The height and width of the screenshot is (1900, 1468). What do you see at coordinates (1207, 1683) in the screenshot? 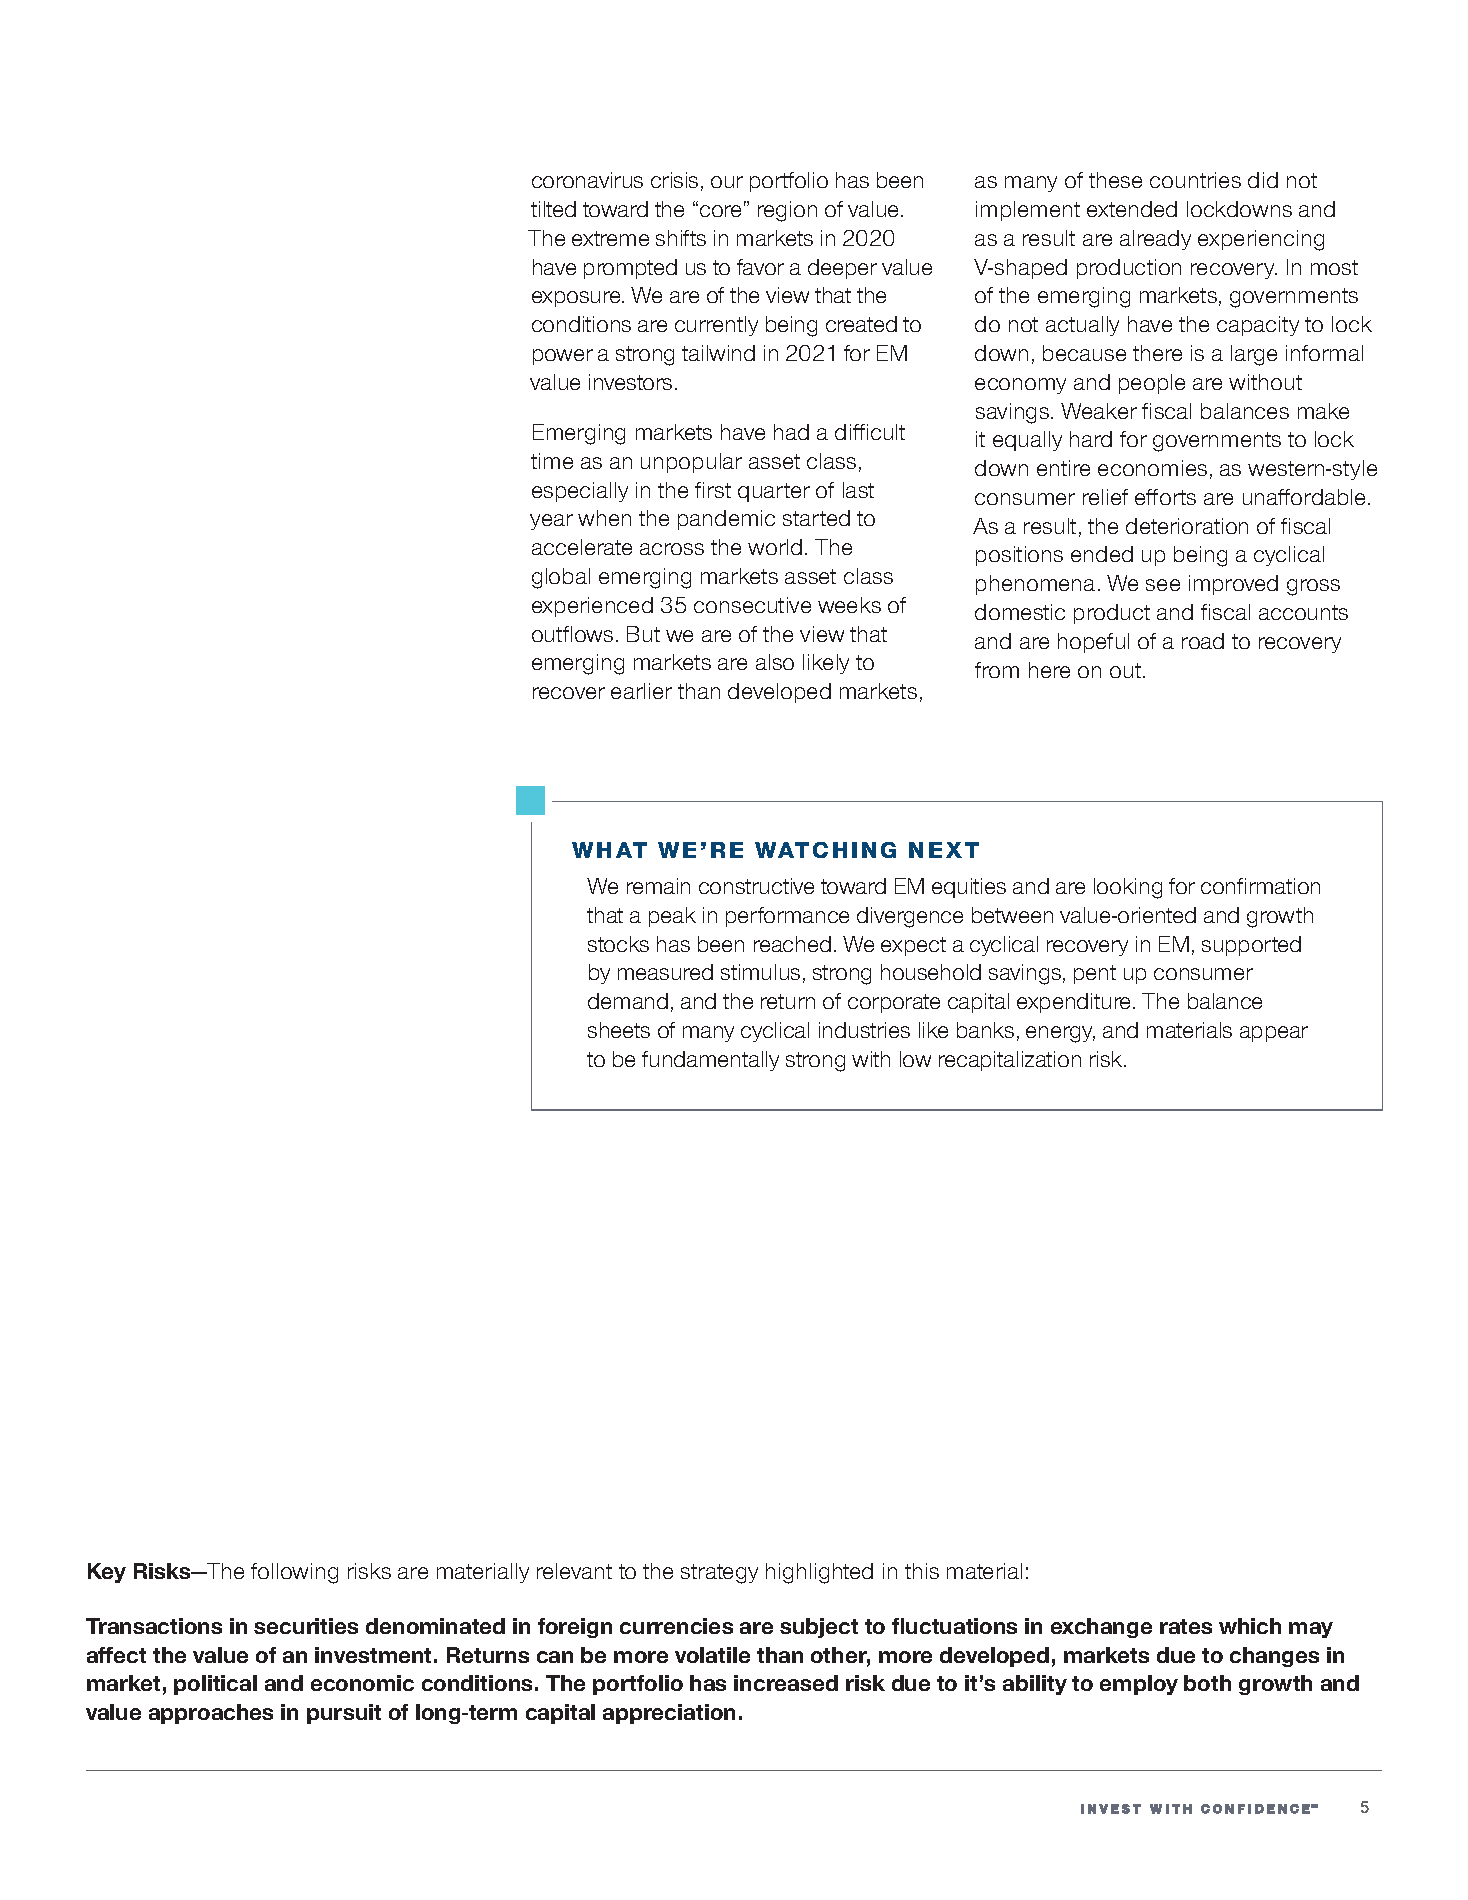
I see `both` at bounding box center [1207, 1683].
